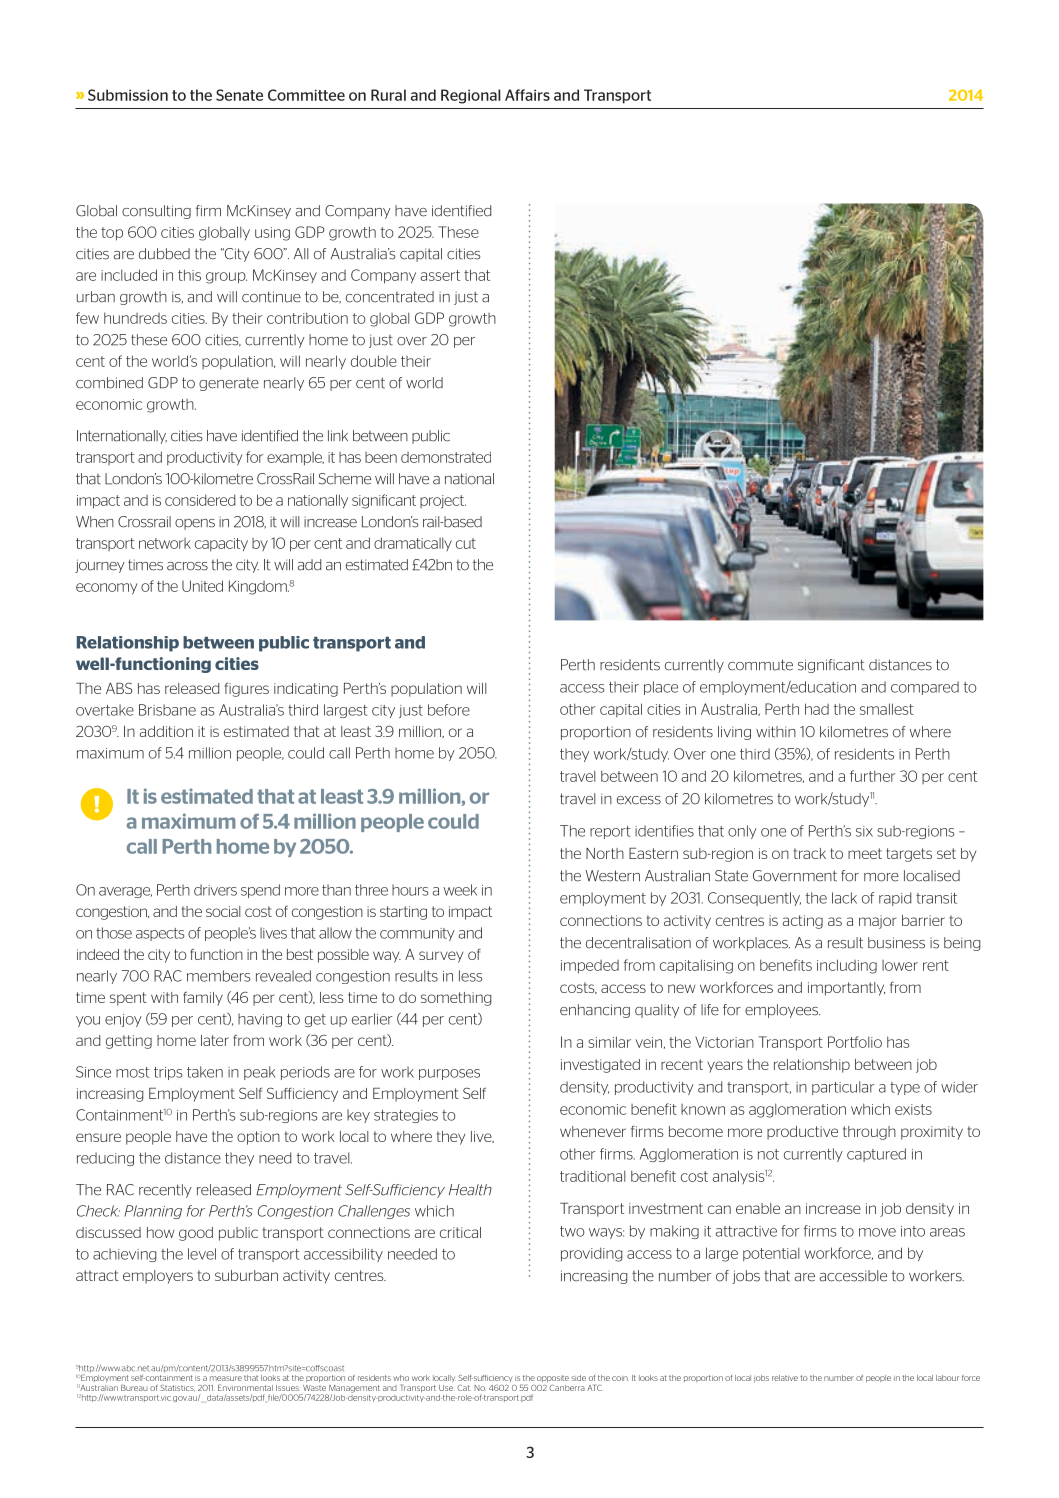 The image size is (1059, 1498). I want to click on measure, so click(226, 1378).
